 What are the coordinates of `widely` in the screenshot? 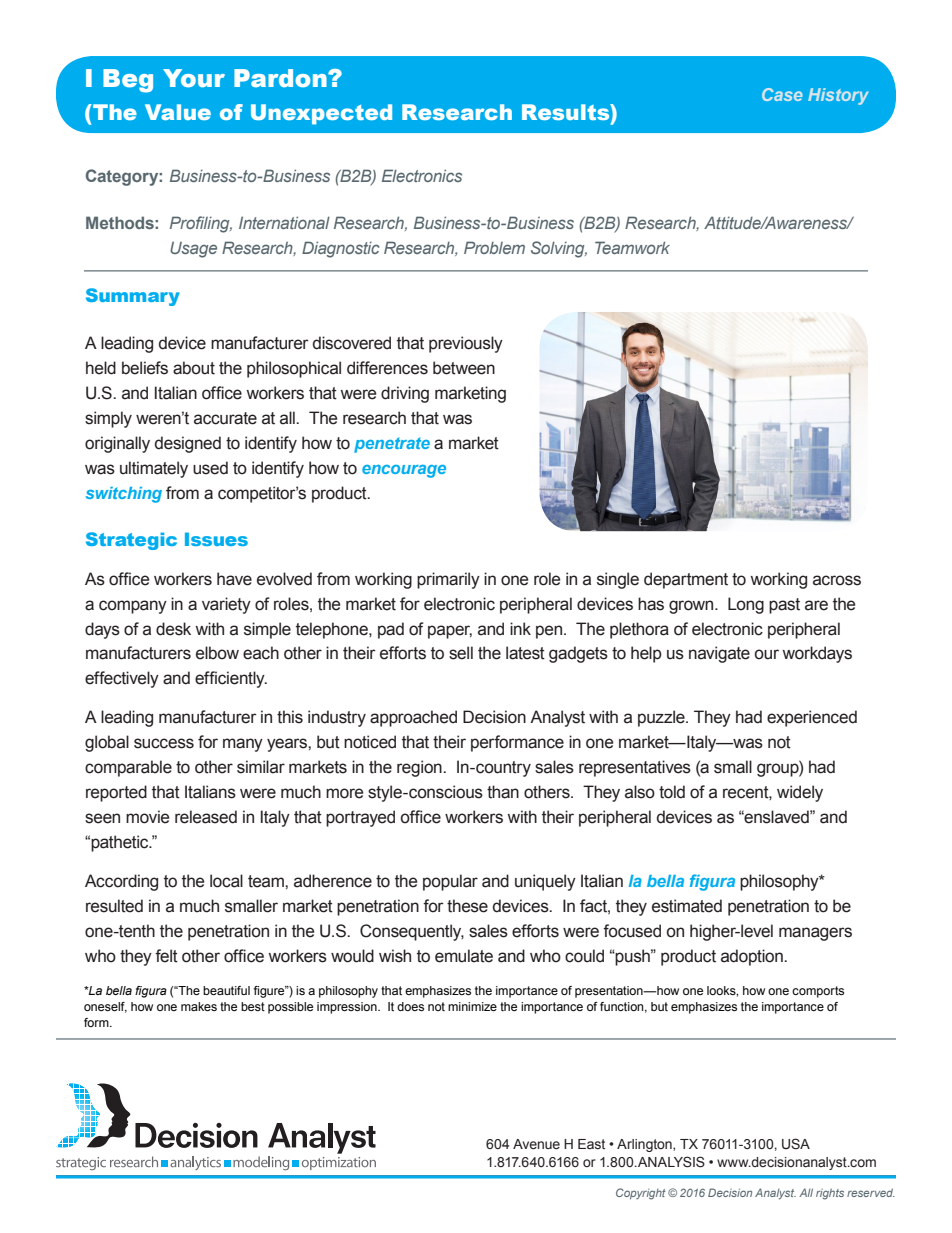 It's located at (800, 793).
